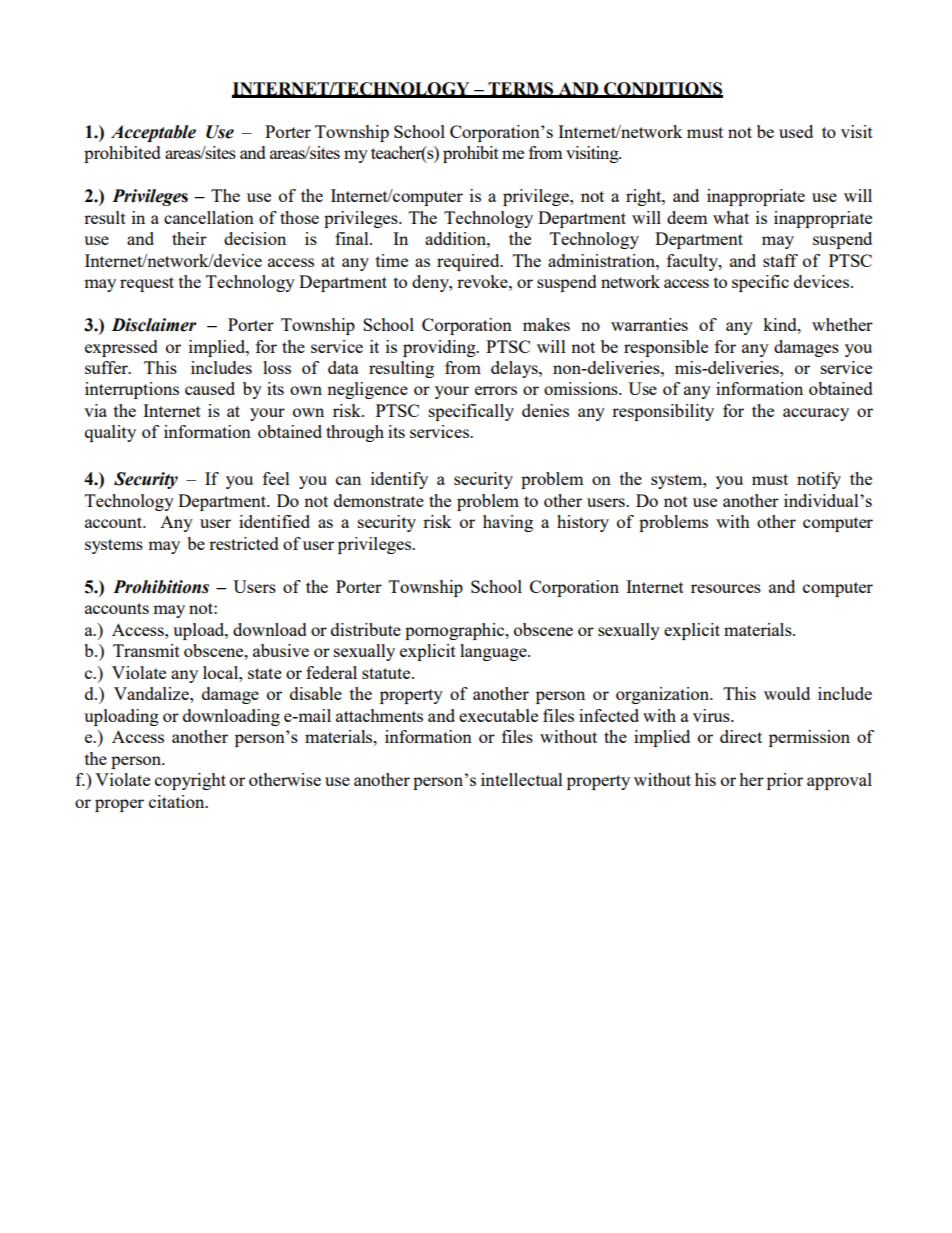 This screenshot has height=1233, width=952. Describe the element at coordinates (731, 217) in the screenshot. I see `what` at that location.
